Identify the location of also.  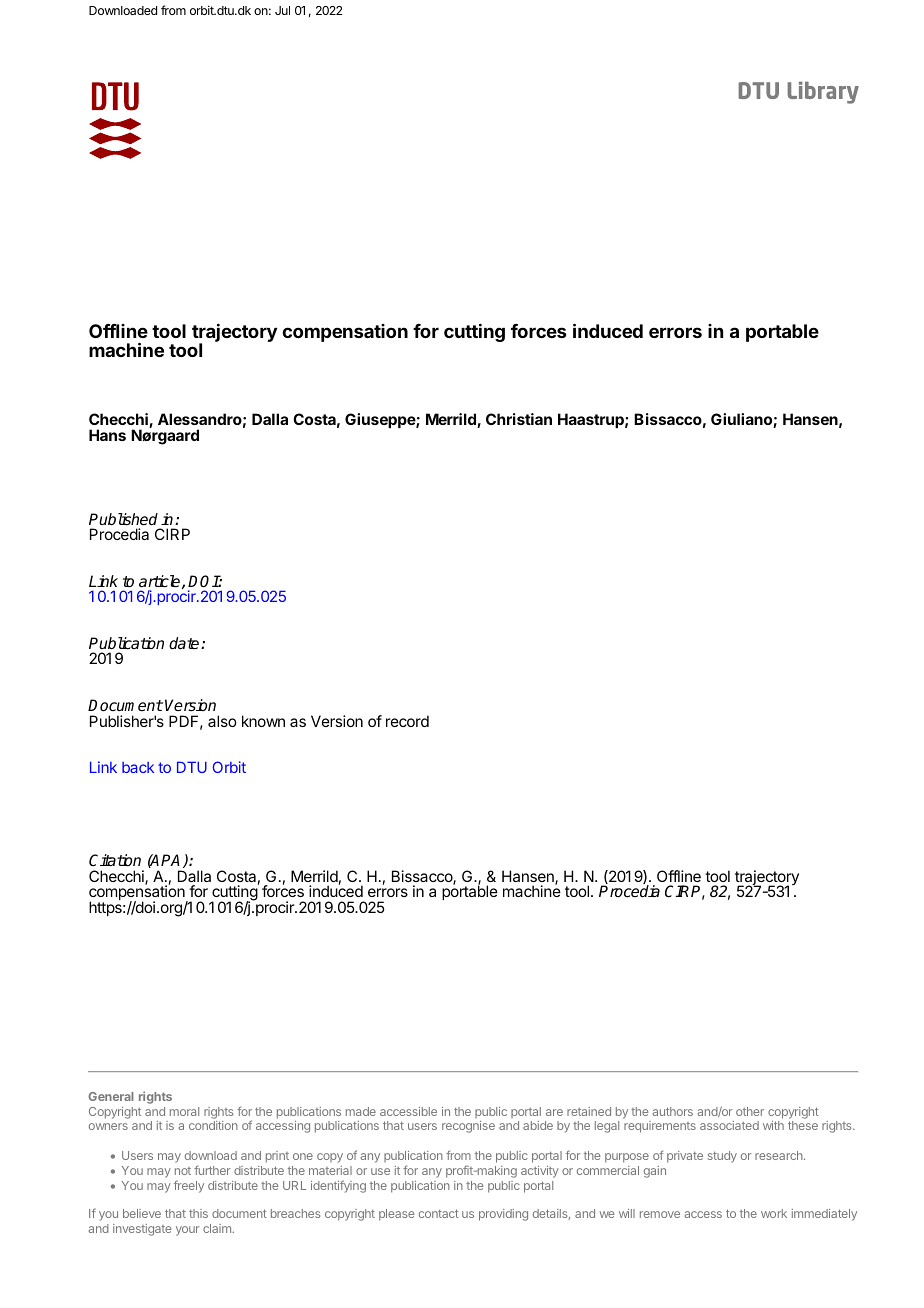
(222, 721).
